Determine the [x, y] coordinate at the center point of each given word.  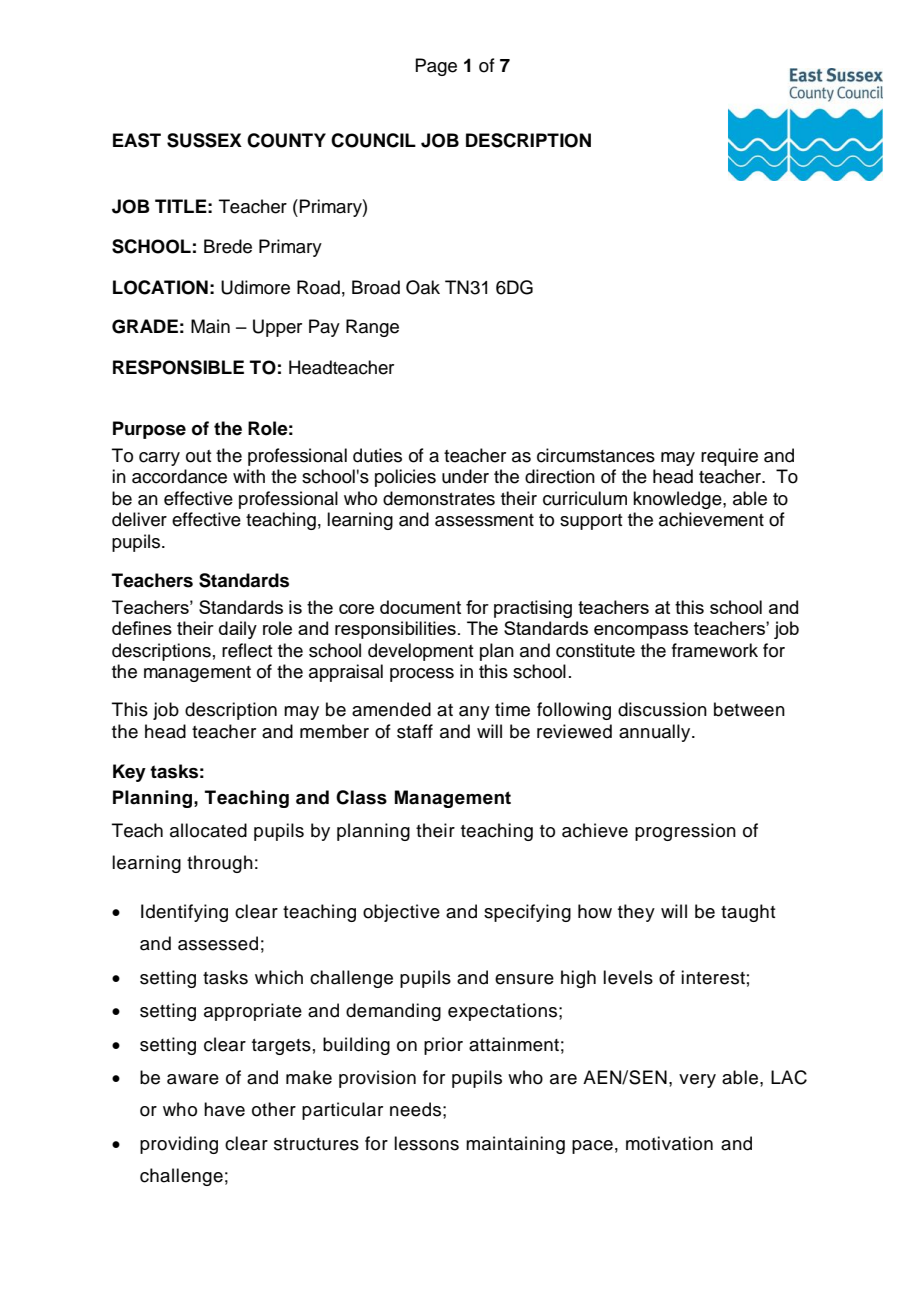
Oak [423, 287]
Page [436, 67]
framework [715, 650]
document [420, 607]
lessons [426, 1143]
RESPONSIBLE [178, 367]
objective [401, 913]
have [224, 1109]
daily [238, 630]
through [220, 864]
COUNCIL [373, 140]
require [729, 457]
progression [685, 832]
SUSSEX [204, 140]
